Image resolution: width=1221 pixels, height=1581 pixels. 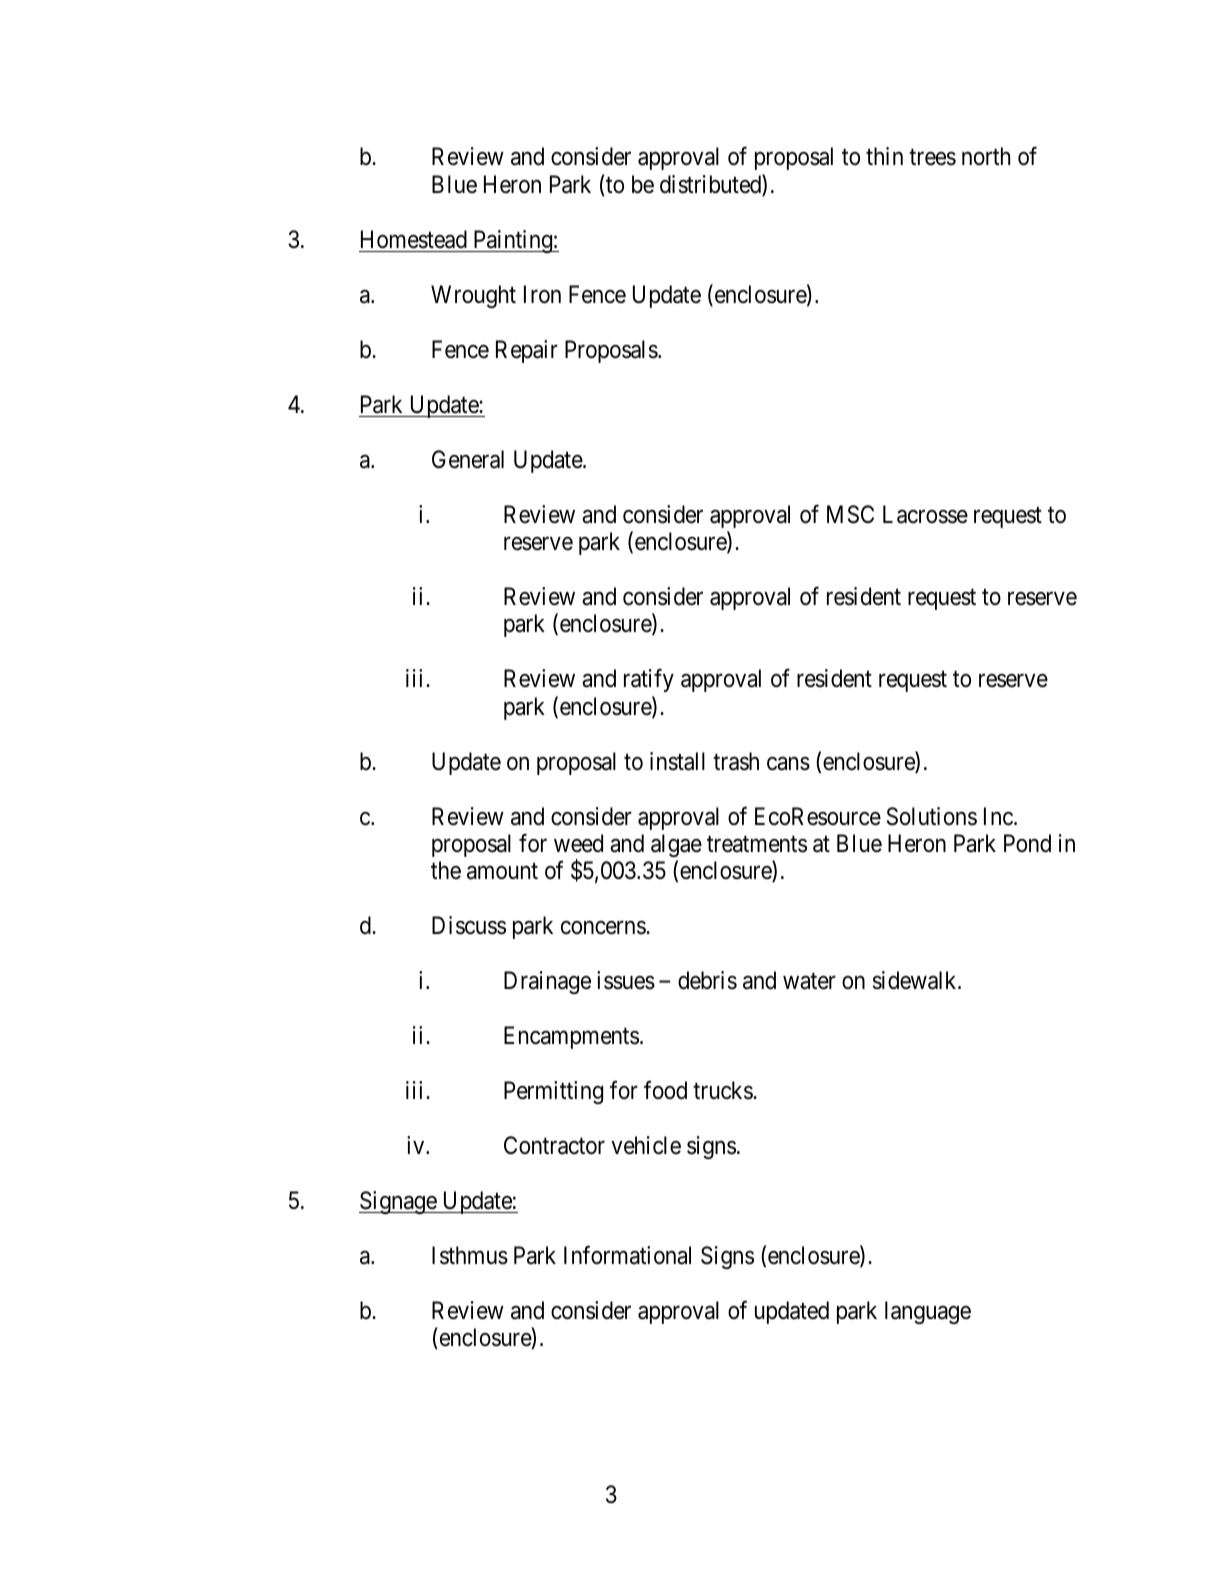 What do you see at coordinates (470, 1255) in the page?
I see `Isthmus` at bounding box center [470, 1255].
